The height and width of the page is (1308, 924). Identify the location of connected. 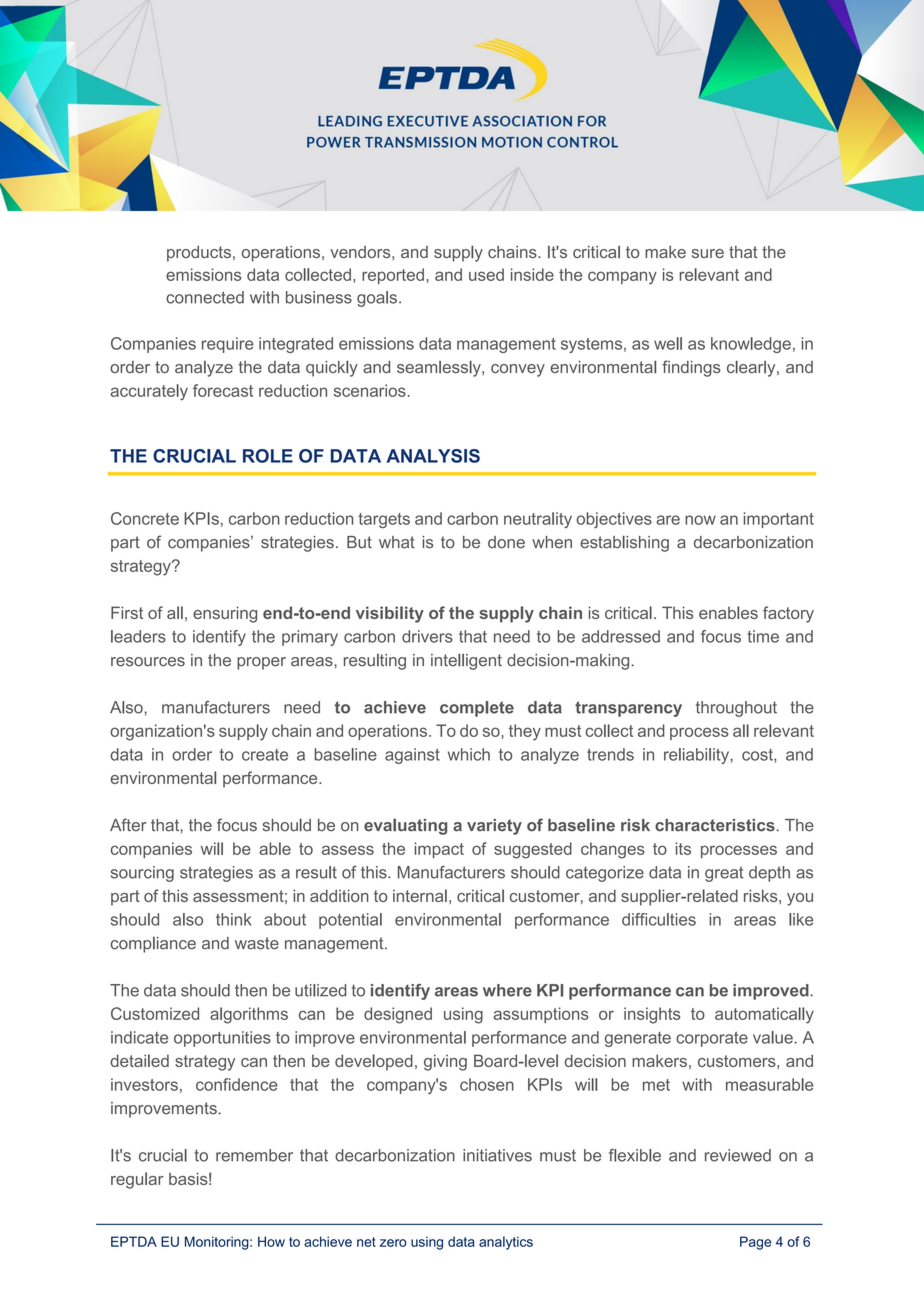
(205, 297).
